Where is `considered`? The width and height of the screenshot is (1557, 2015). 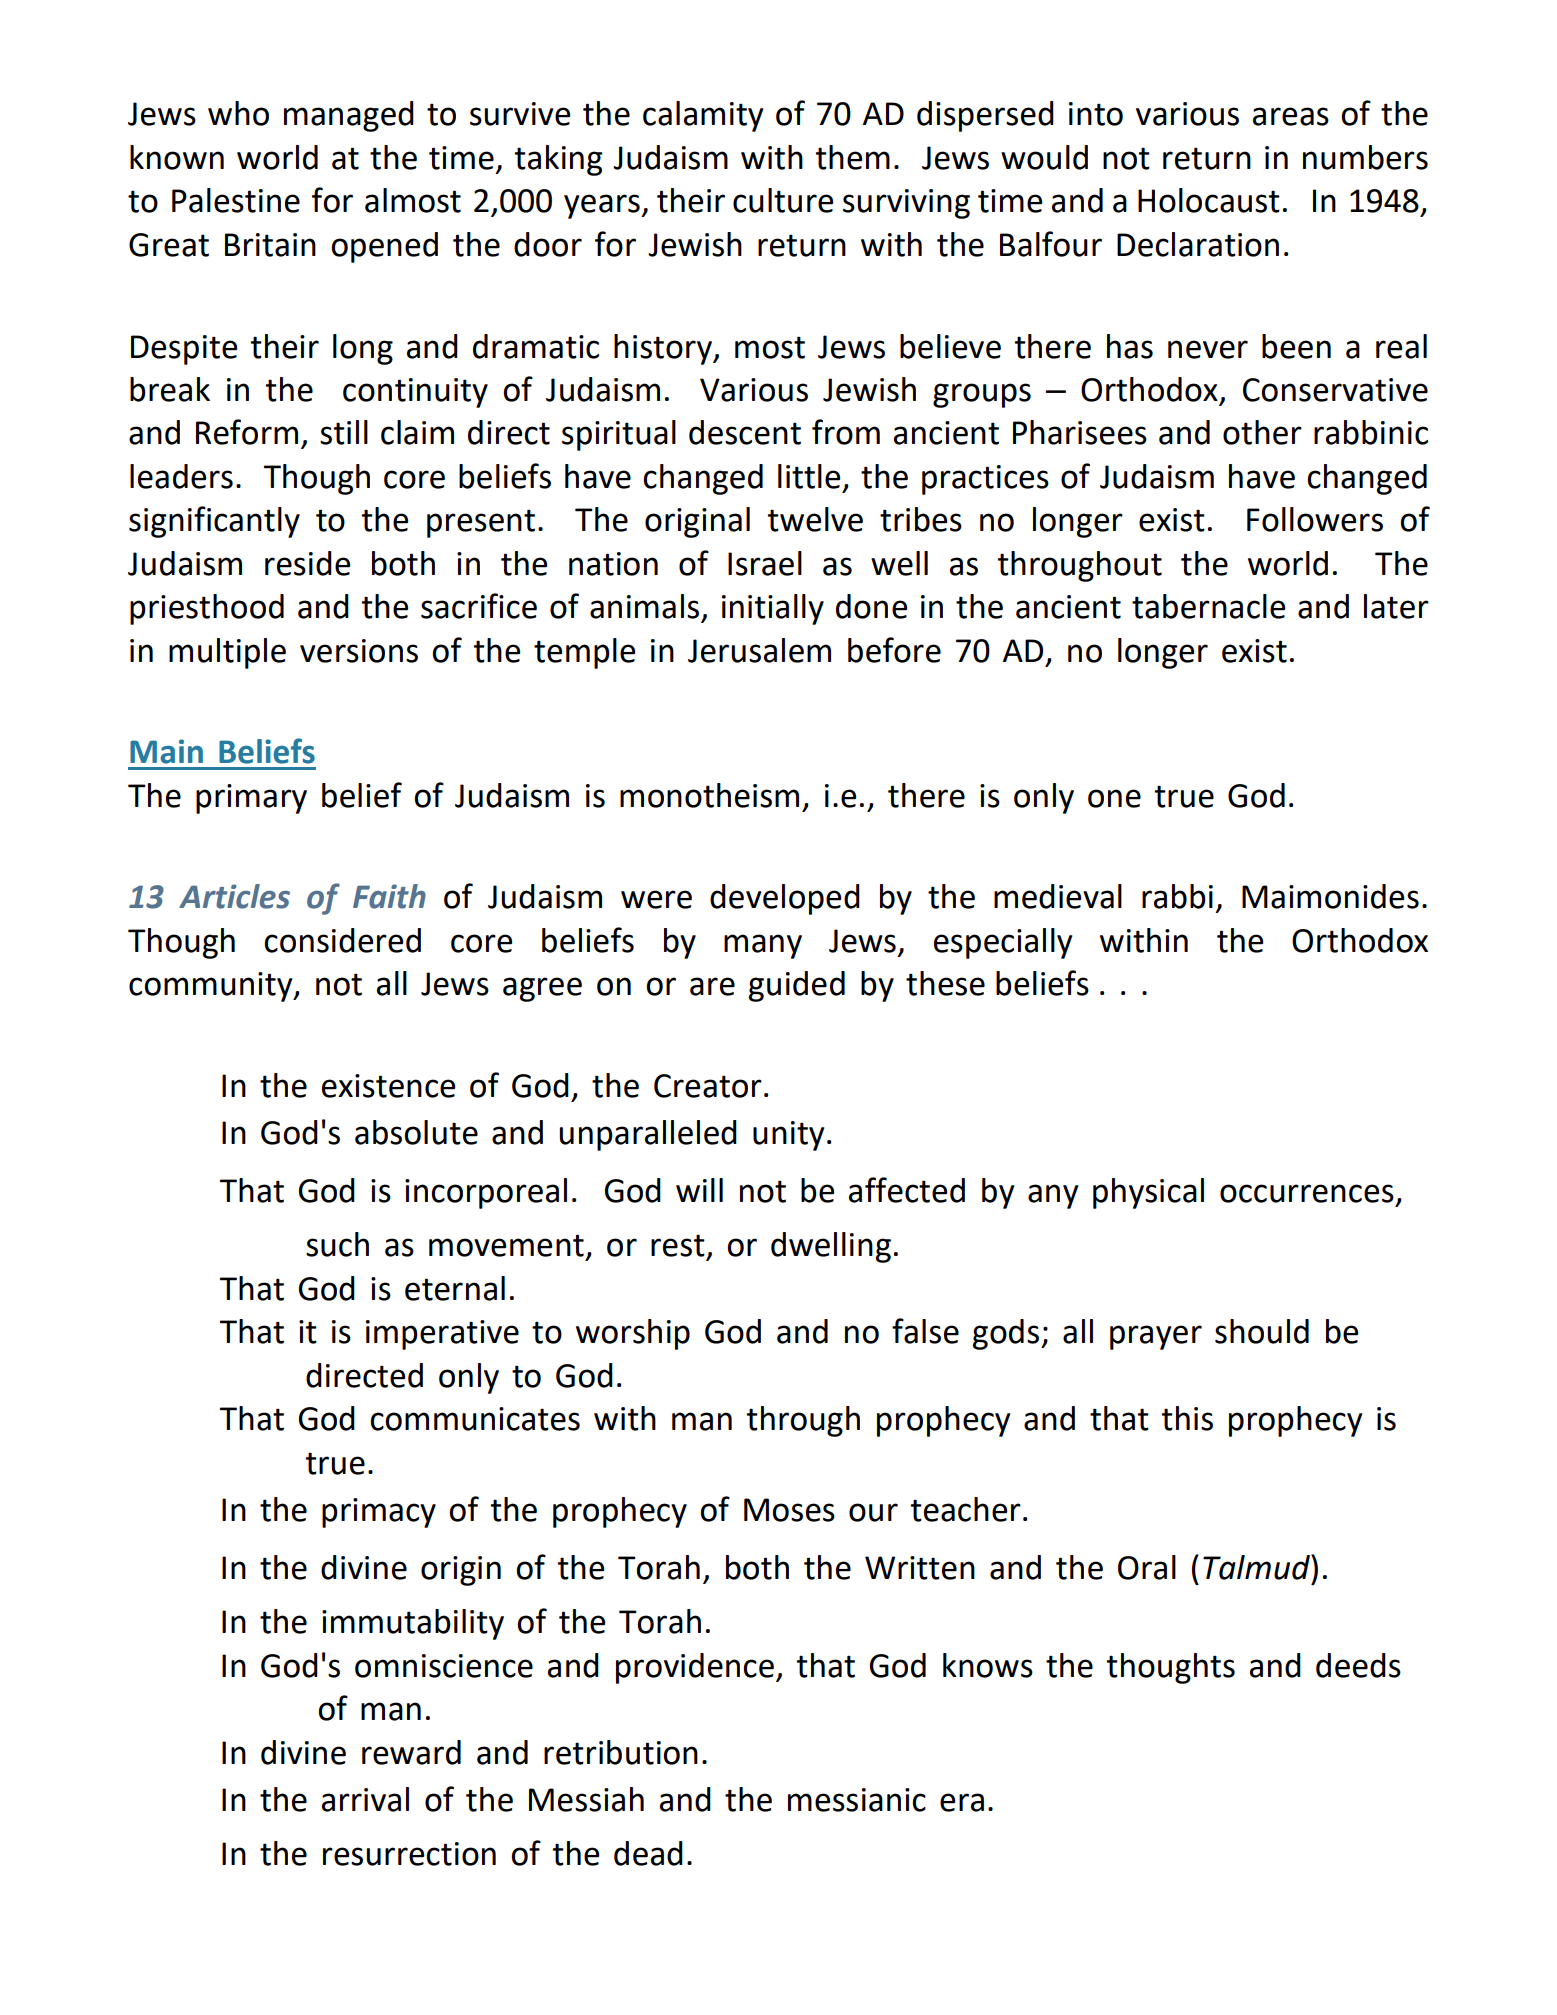 considered is located at coordinates (342, 940).
